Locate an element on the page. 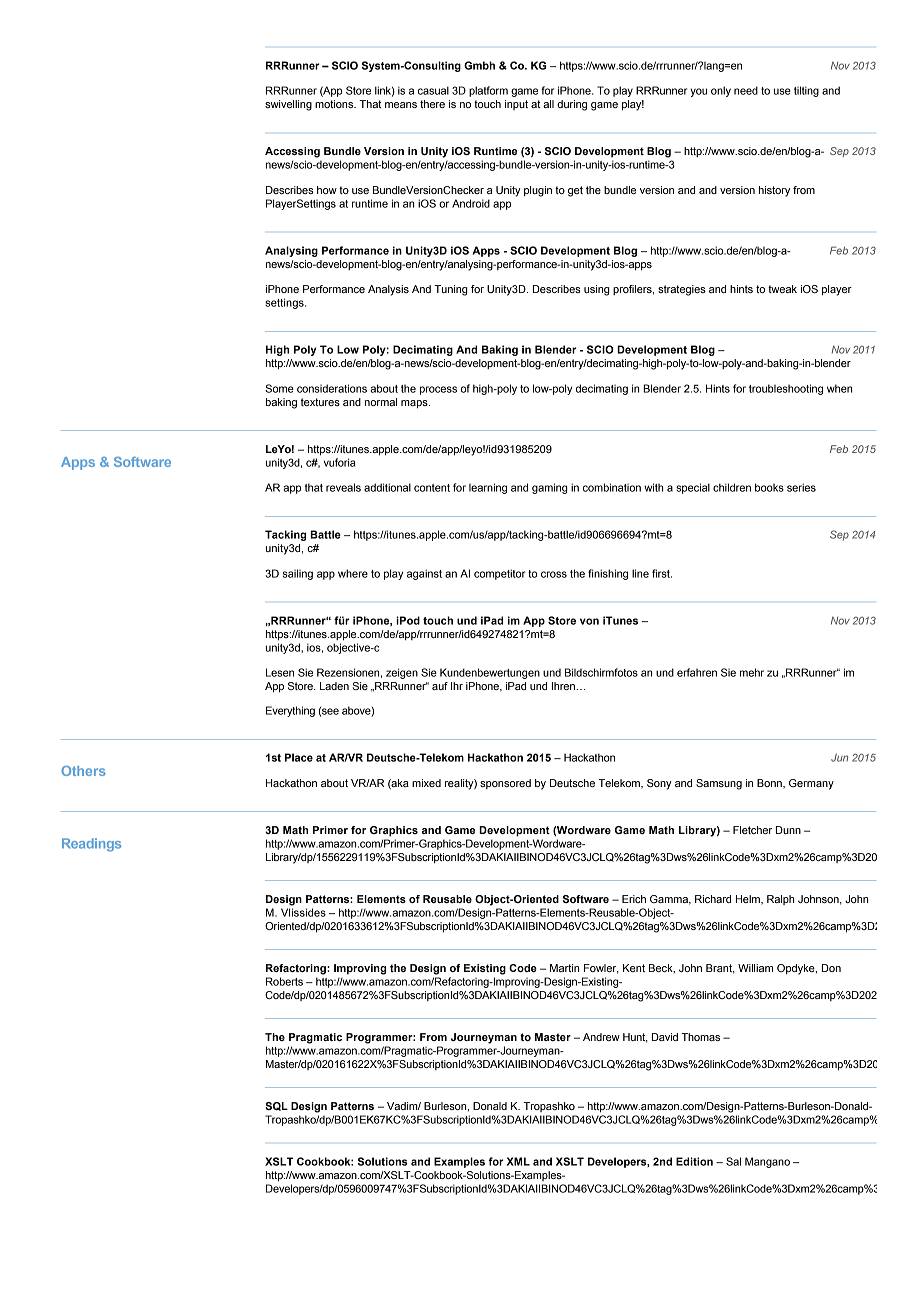  need is located at coordinates (746, 90).
